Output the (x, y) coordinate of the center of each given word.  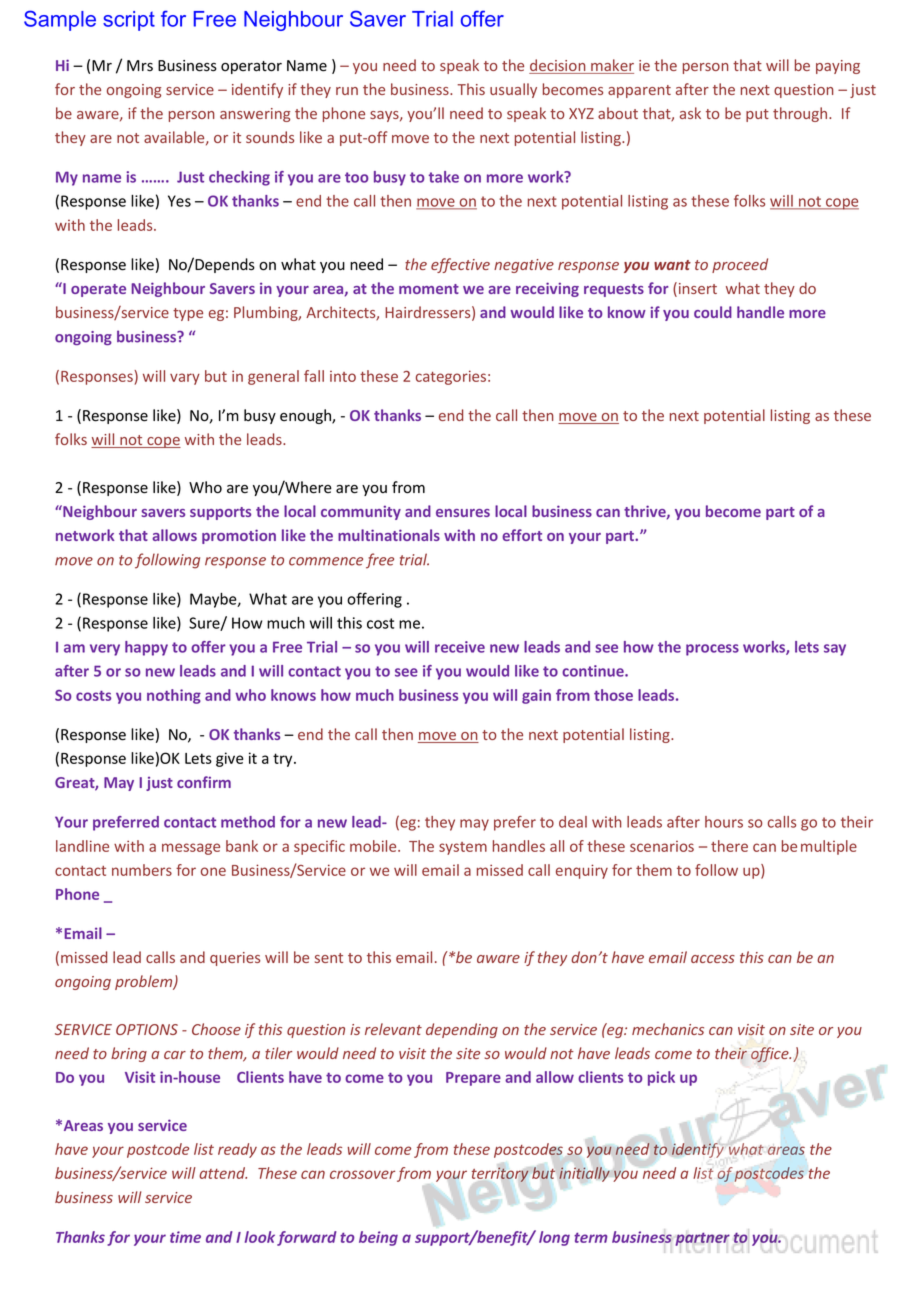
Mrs (140, 66)
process (712, 650)
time (185, 1237)
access (713, 959)
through (801, 114)
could (713, 312)
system (463, 848)
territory (500, 1174)
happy (146, 648)
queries (235, 959)
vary (185, 379)
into (343, 376)
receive (460, 647)
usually (513, 90)
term (591, 1237)
